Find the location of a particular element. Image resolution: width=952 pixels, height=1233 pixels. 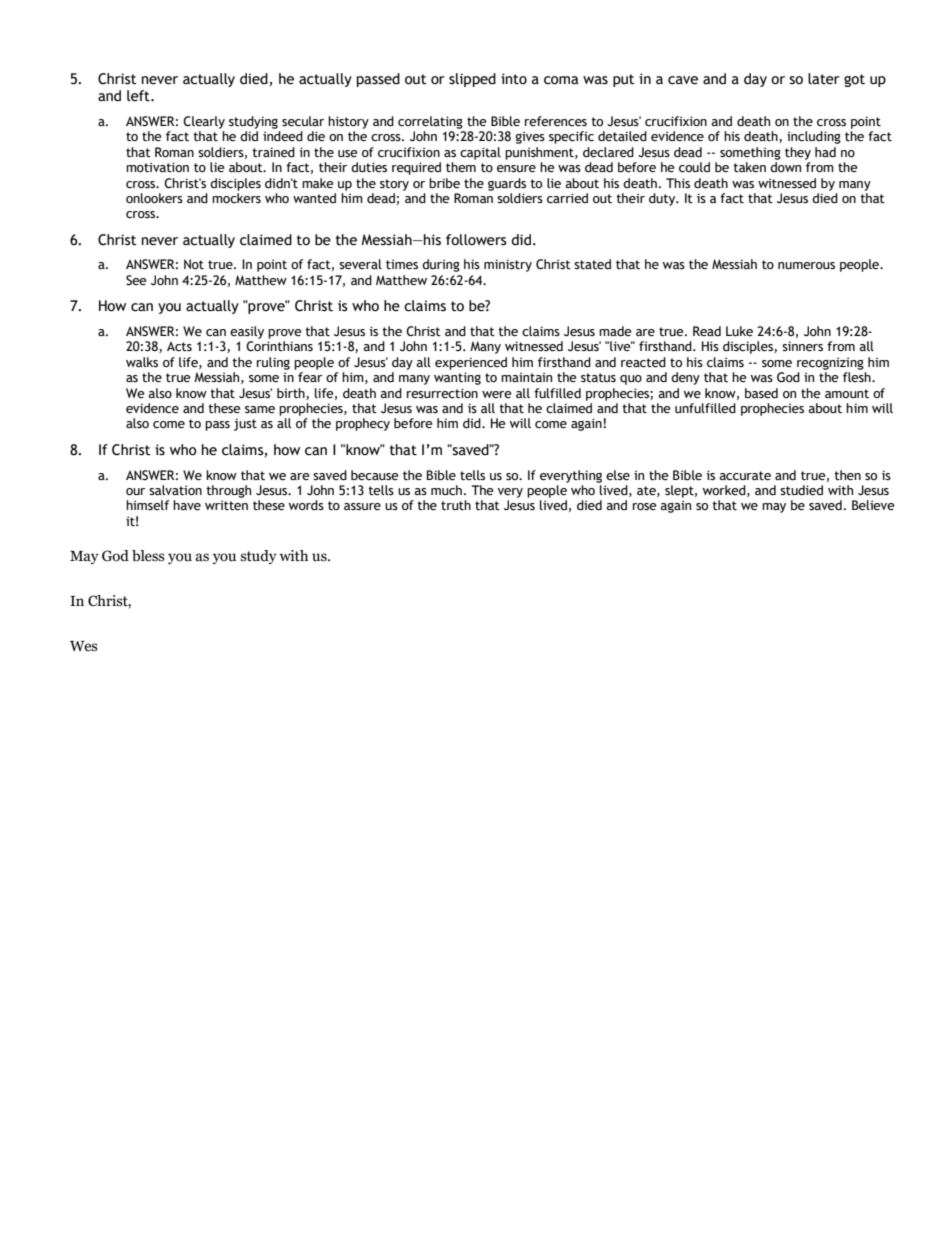

Wes is located at coordinates (84, 646).
